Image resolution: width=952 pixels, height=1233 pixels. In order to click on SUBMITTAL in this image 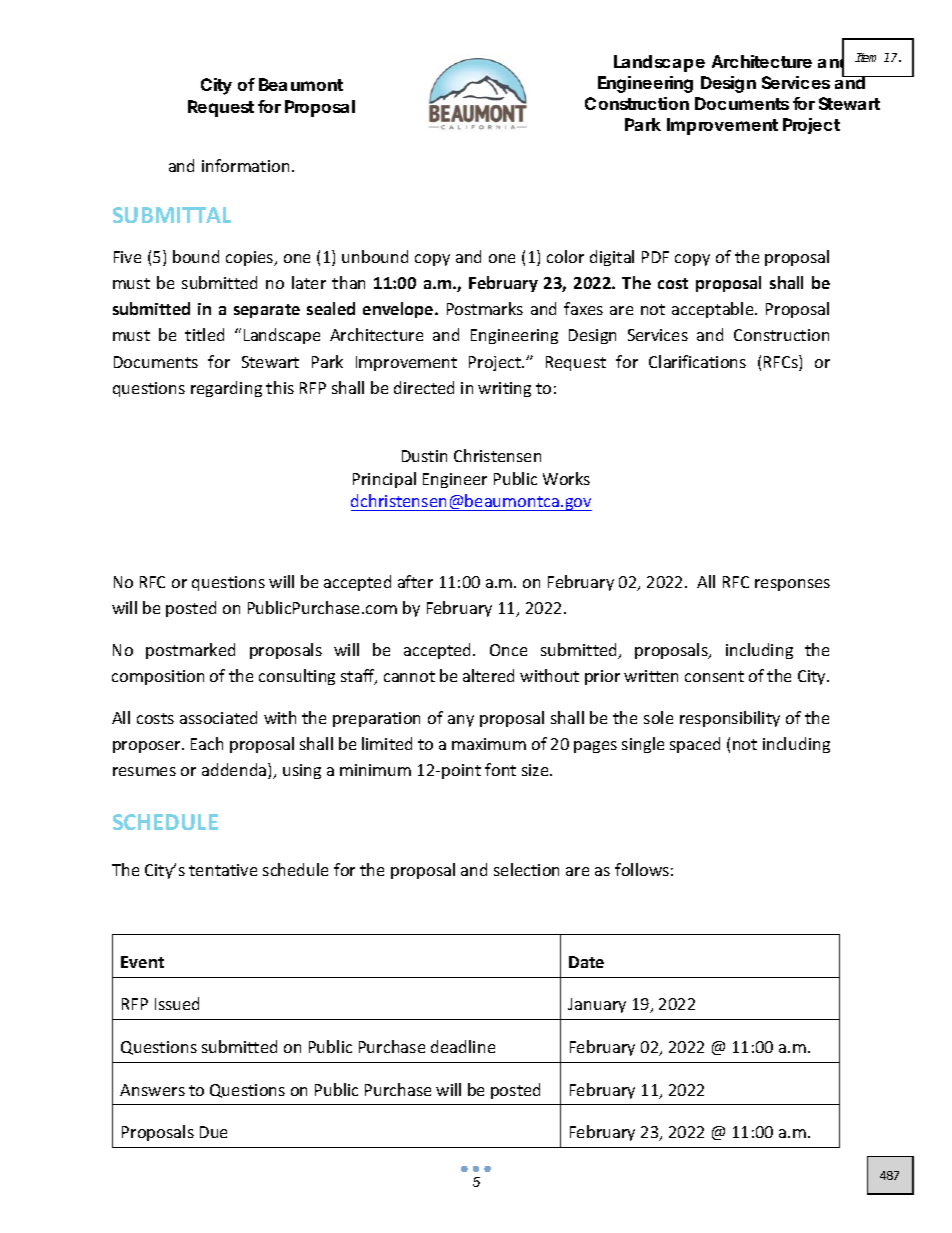, I will do `click(172, 215)`.
